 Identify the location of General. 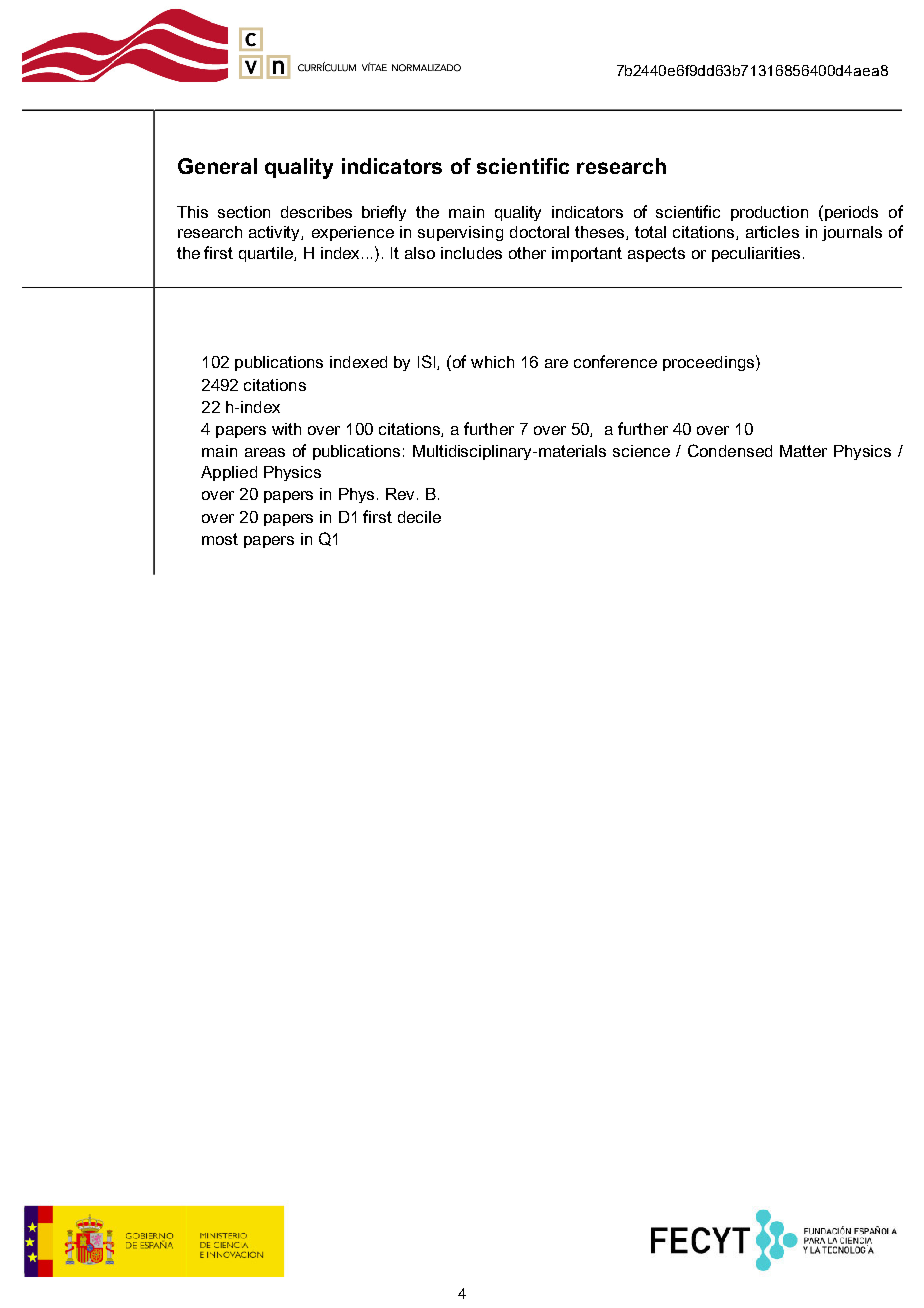
(217, 166).
